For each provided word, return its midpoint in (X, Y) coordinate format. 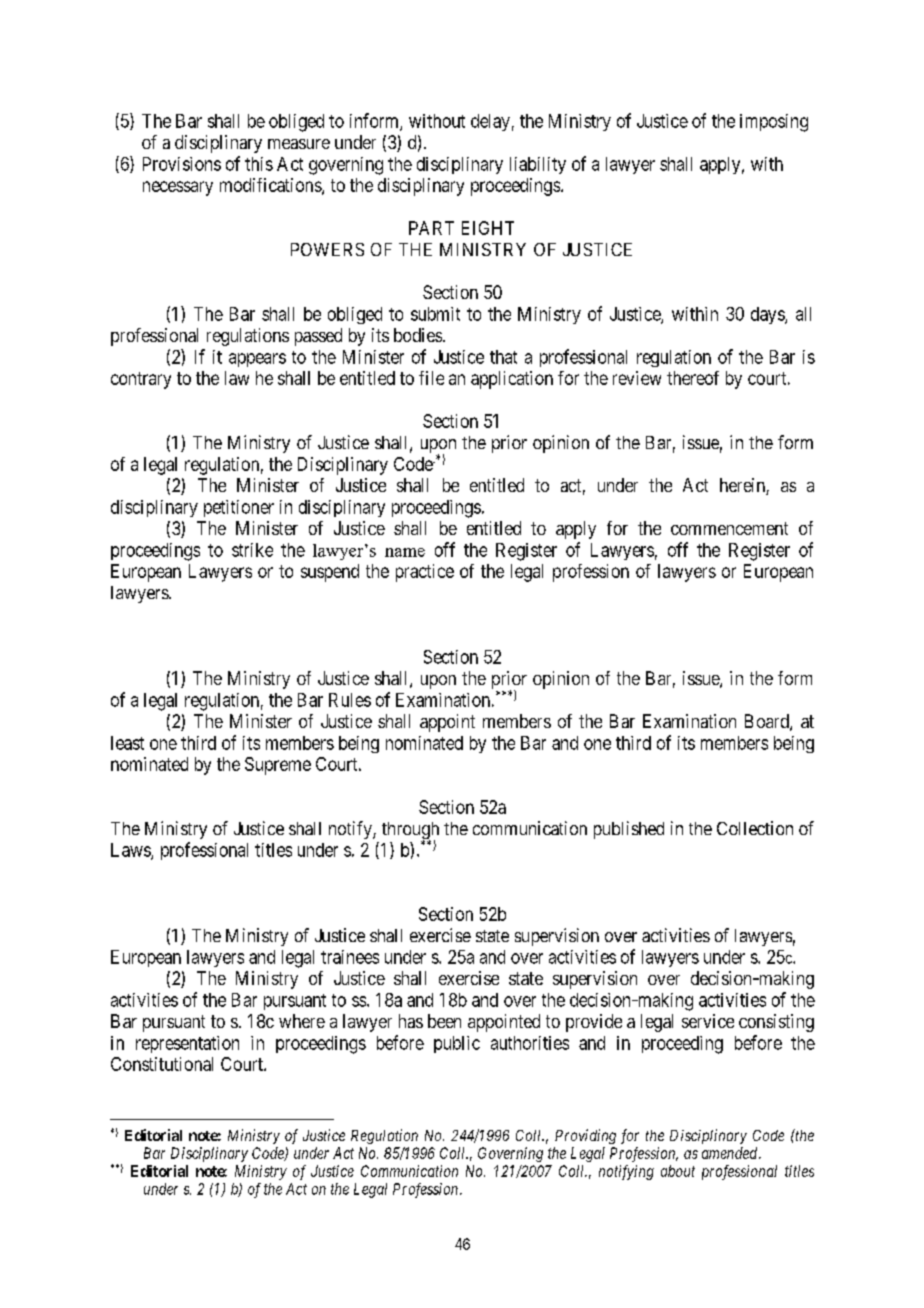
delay (490, 122)
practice (425, 573)
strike (252, 550)
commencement (729, 528)
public (457, 1044)
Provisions (182, 164)
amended (731, 1153)
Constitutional (162, 1064)
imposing (774, 123)
